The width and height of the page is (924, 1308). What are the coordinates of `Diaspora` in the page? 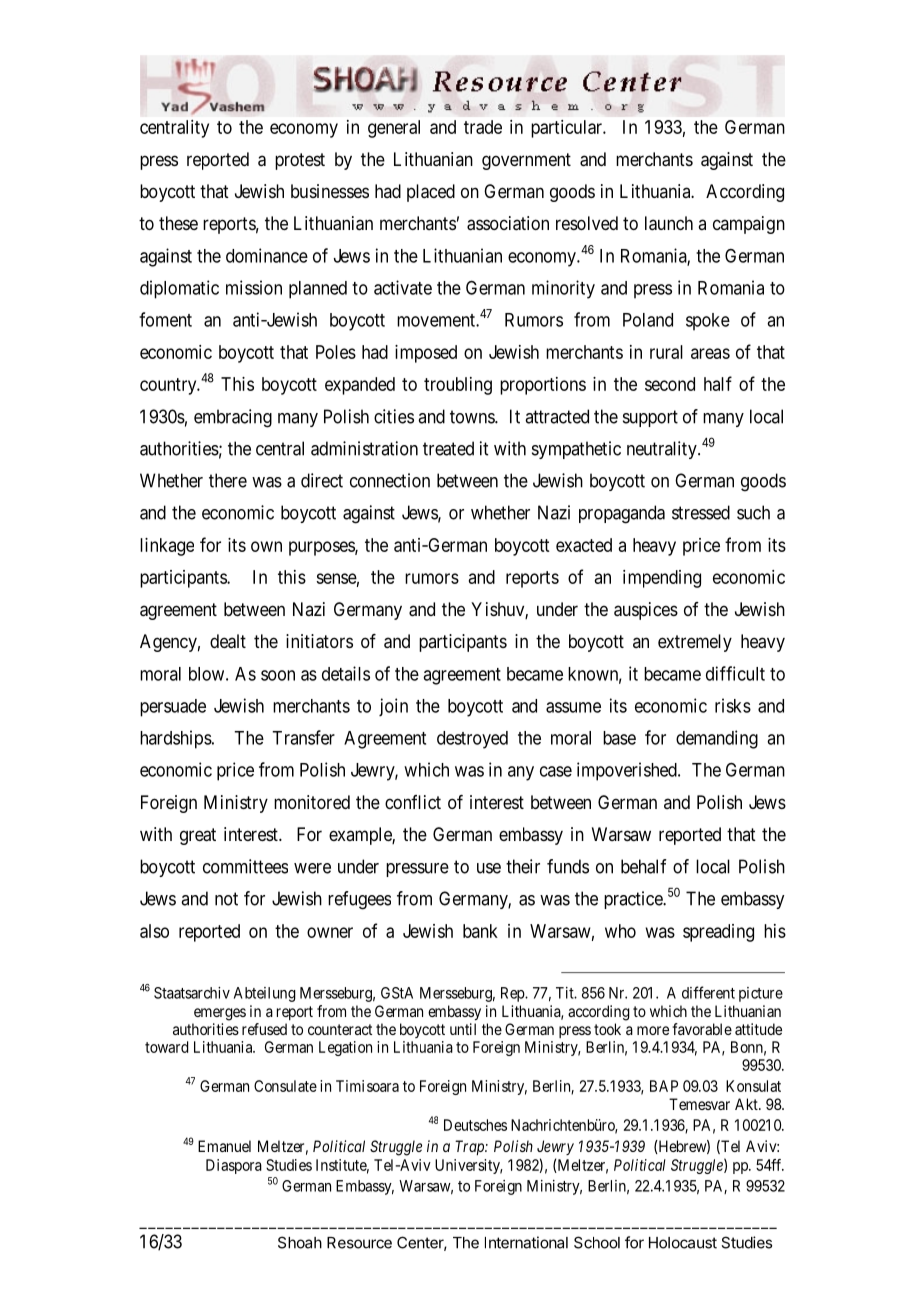 It's located at (234, 1166).
